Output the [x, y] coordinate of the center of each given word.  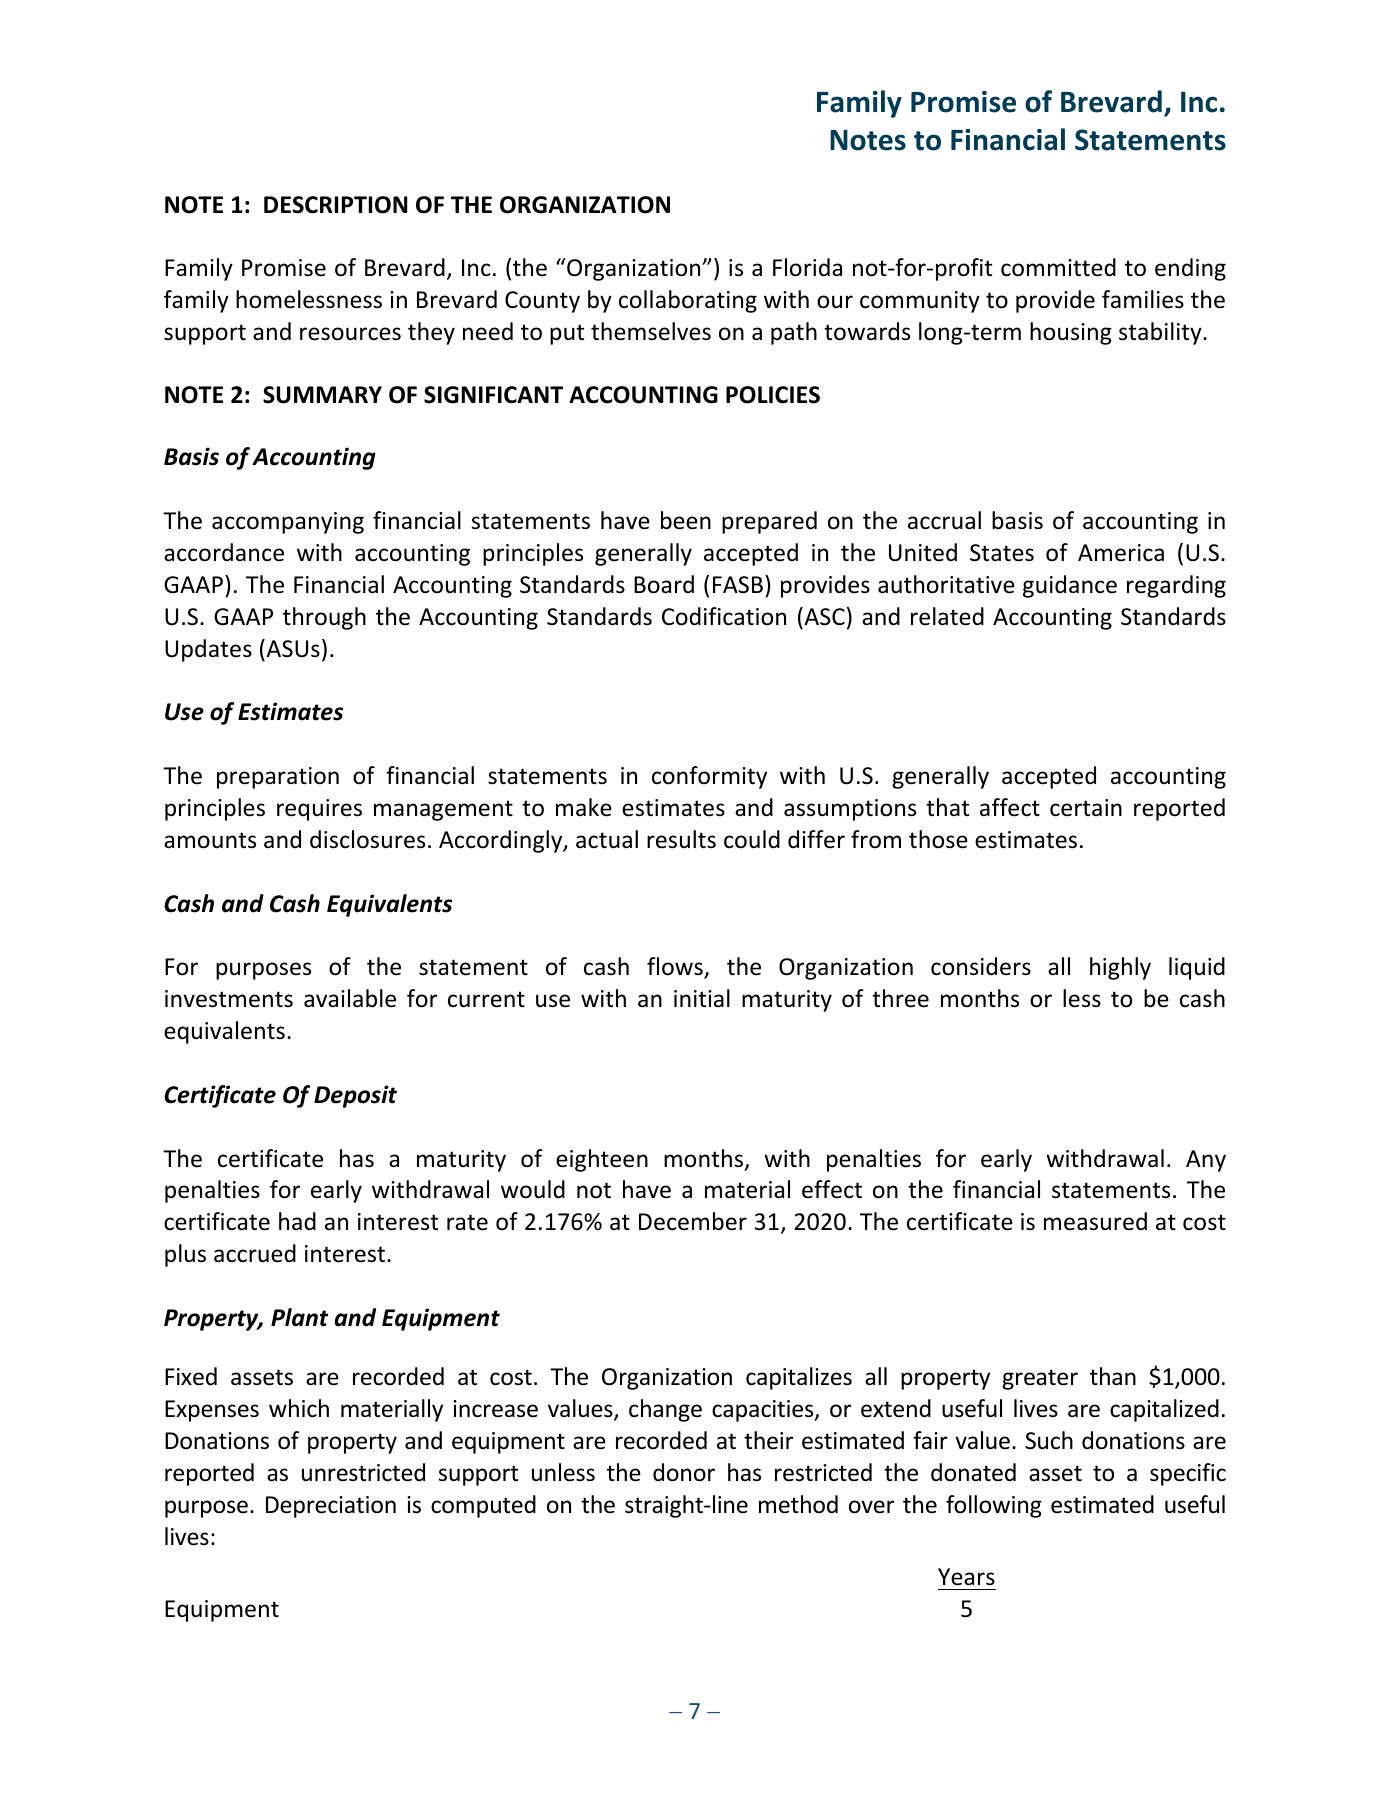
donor [684, 1472]
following [994, 1506]
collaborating [688, 301]
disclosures [367, 839]
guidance [1070, 586]
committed [1058, 267]
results [681, 839]
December [693, 1221]
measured [1095, 1221]
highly [1120, 968]
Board [664, 584]
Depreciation [331, 1507]
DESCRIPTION [335, 205]
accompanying [288, 523]
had [297, 1221]
